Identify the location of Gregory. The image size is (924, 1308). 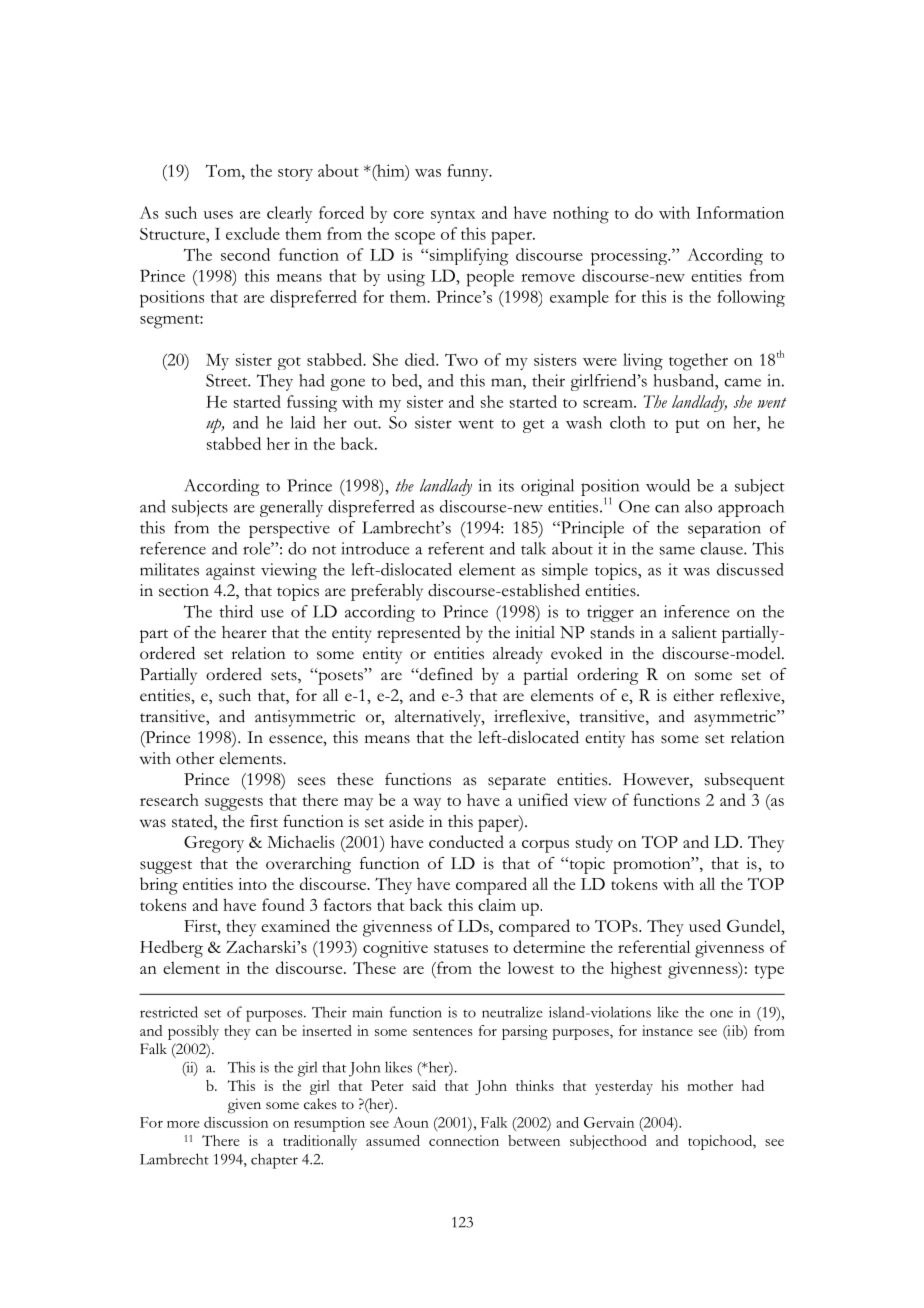
(214, 844).
